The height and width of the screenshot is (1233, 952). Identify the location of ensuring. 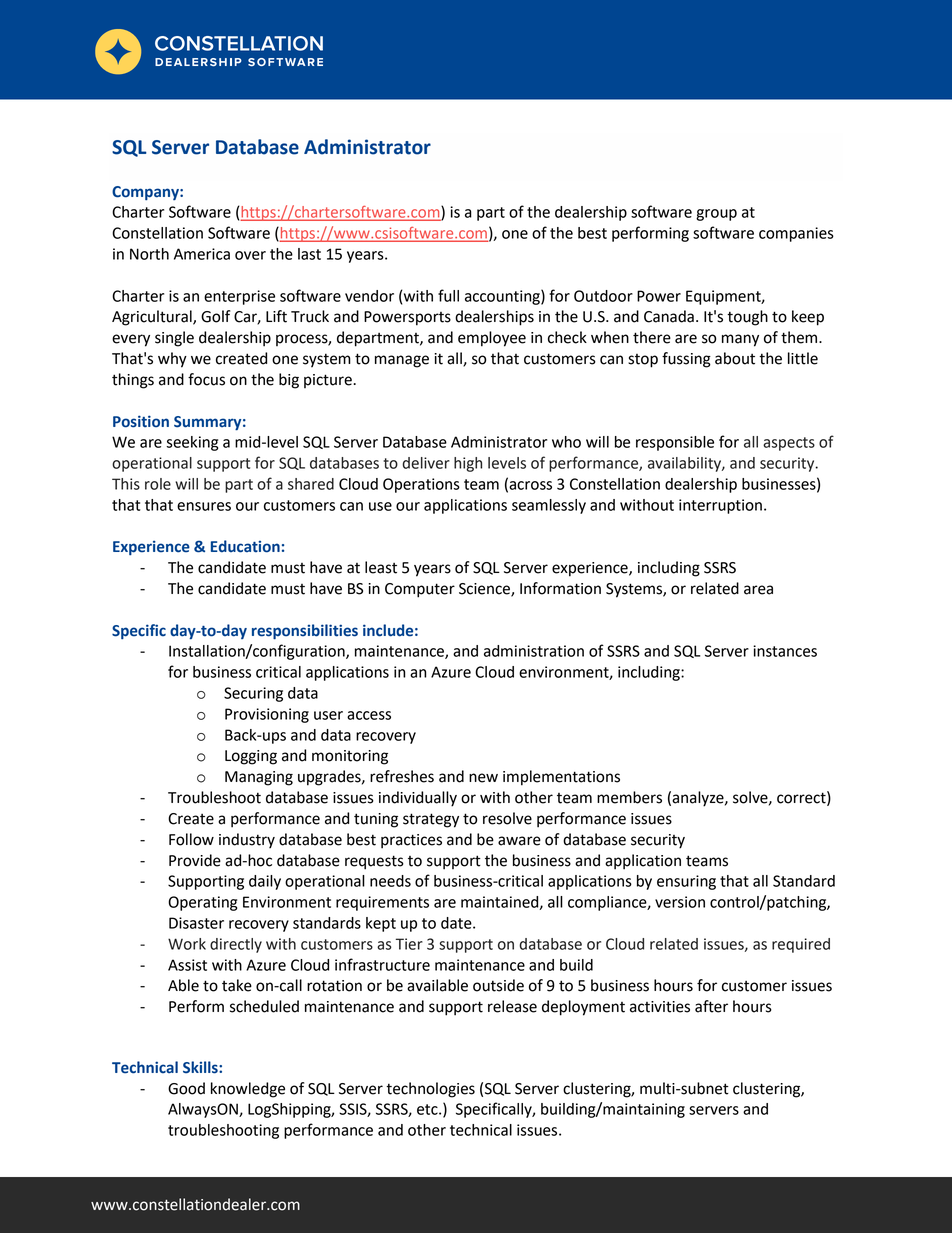
(686, 882).
